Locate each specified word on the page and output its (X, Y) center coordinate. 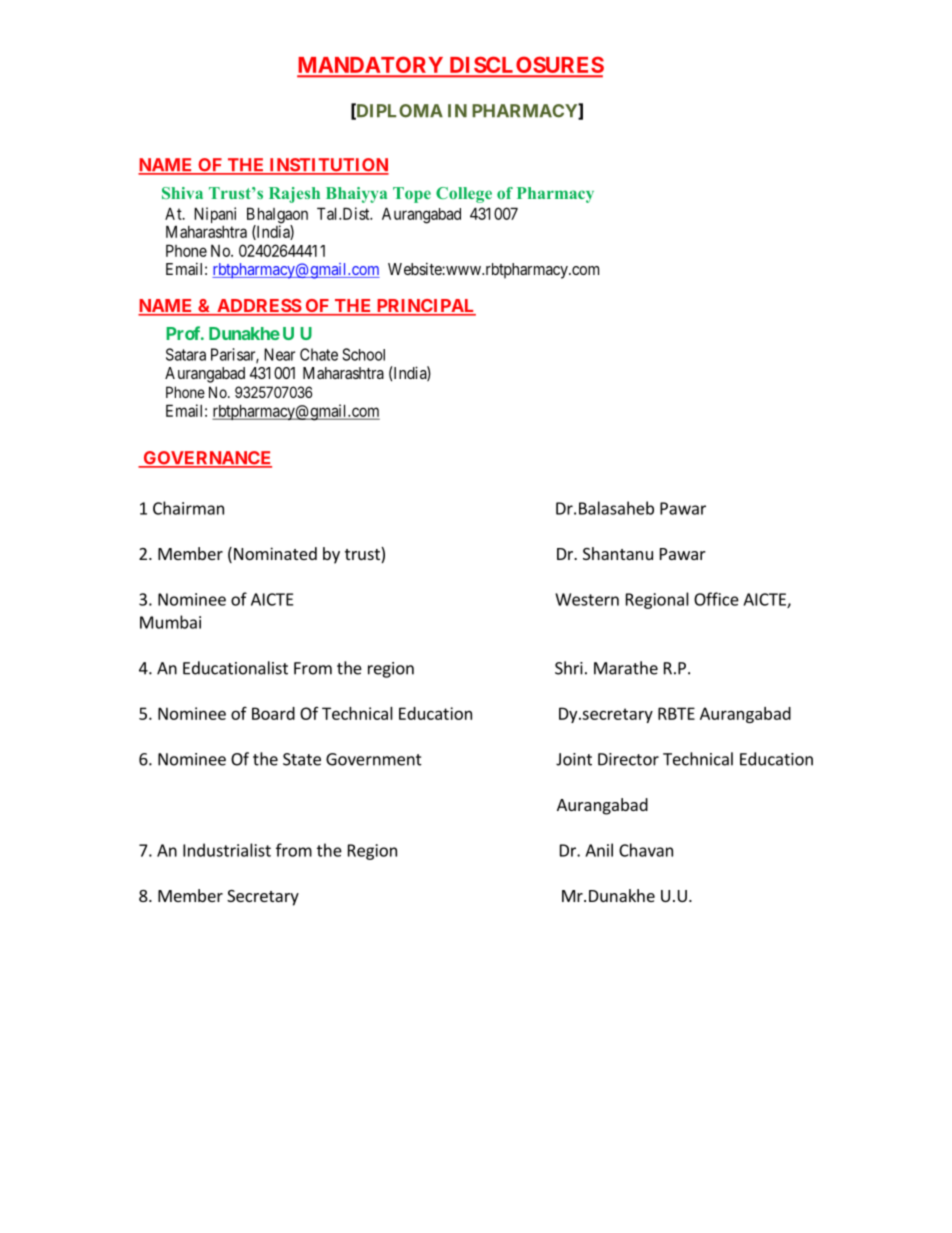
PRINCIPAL (425, 307)
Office (716, 599)
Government (374, 759)
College (464, 195)
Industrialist (227, 850)
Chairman (188, 508)
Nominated (275, 553)
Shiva (182, 193)
